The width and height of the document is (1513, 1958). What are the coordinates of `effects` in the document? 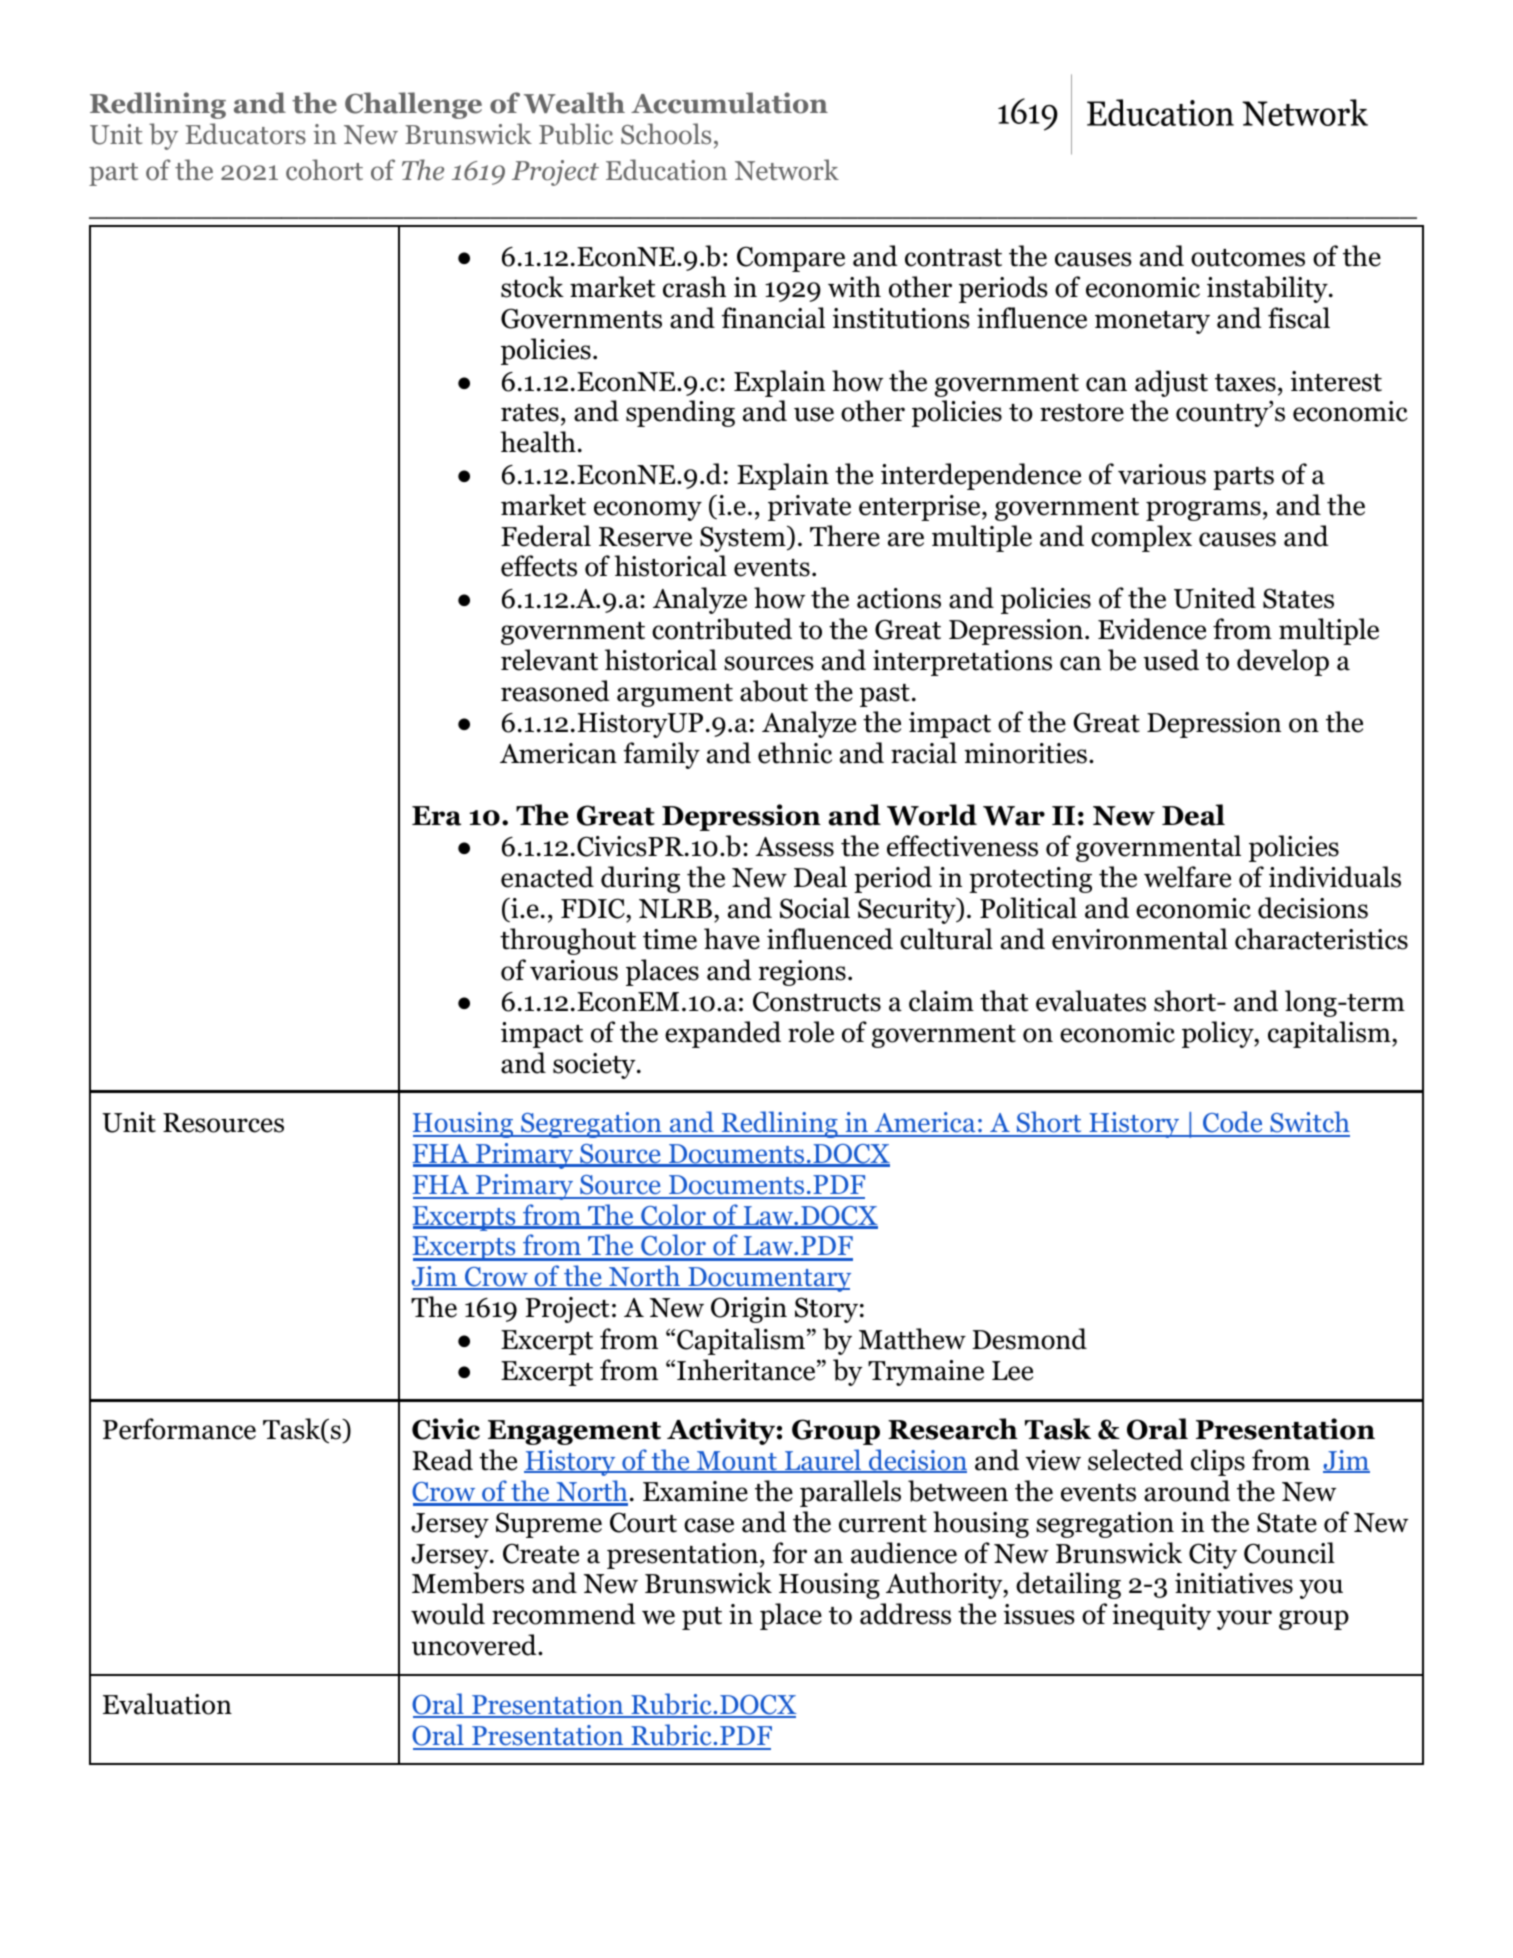 It's located at (539, 566).
